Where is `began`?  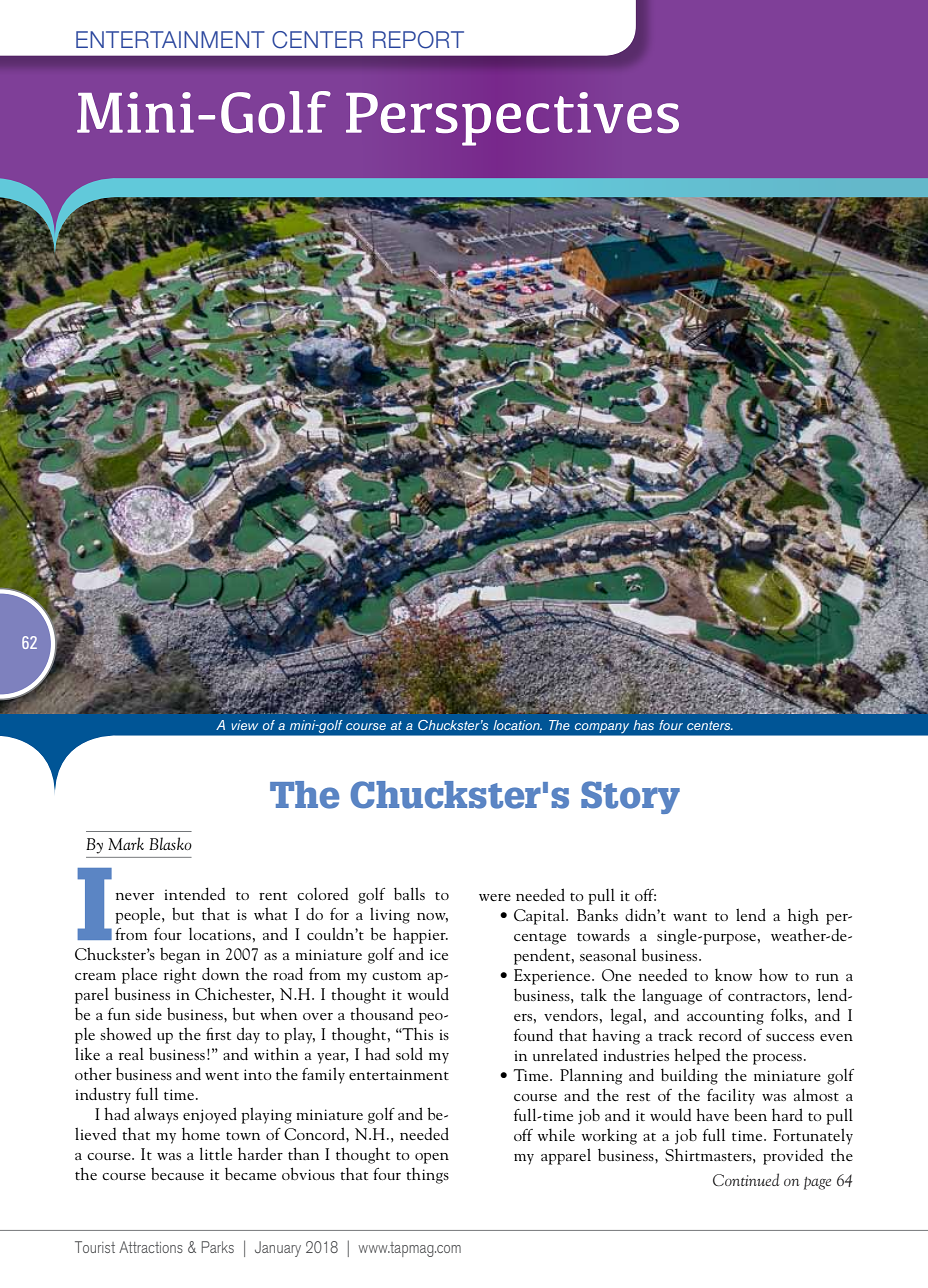 began is located at coordinates (180, 956).
